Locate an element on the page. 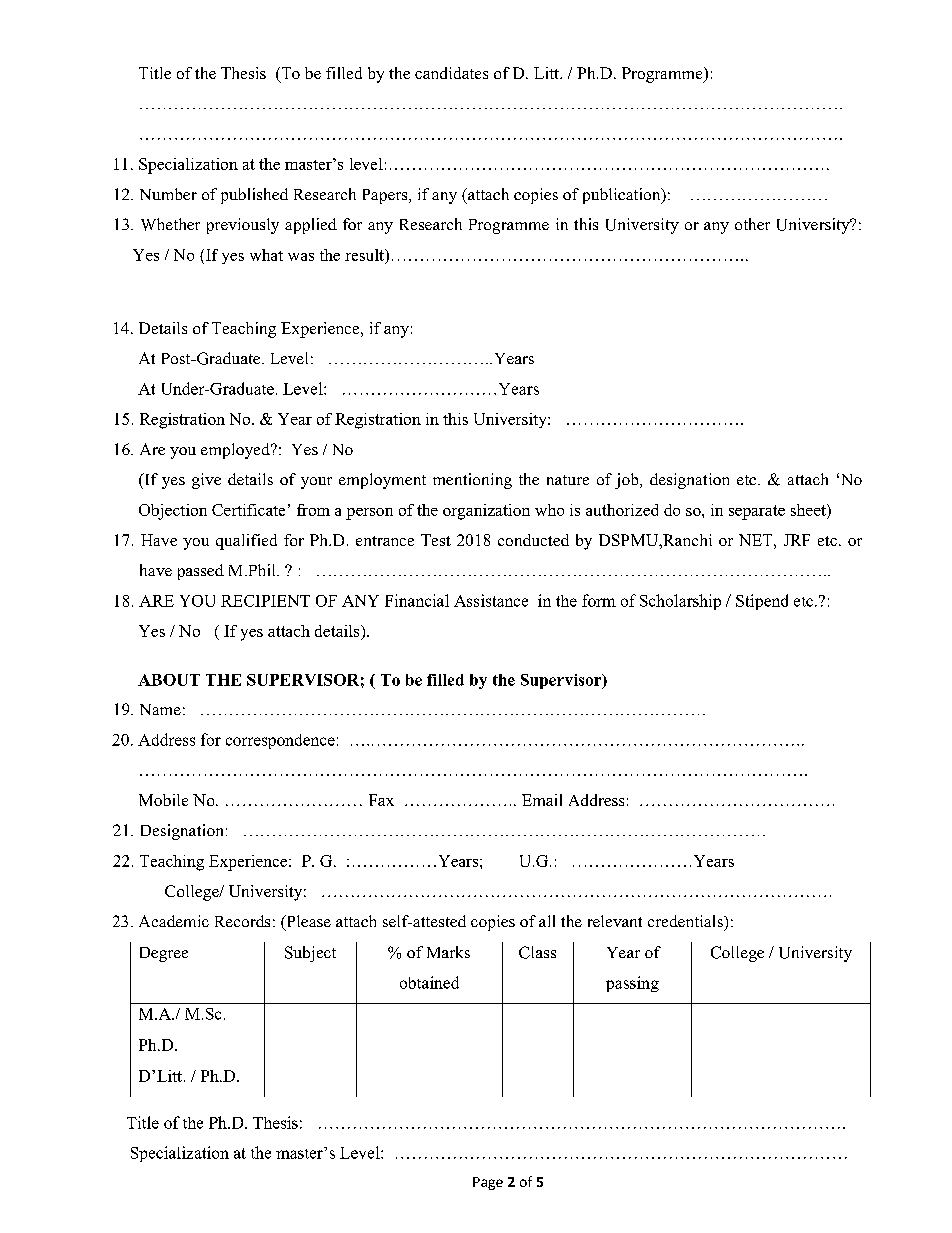  candidates is located at coordinates (451, 73).
